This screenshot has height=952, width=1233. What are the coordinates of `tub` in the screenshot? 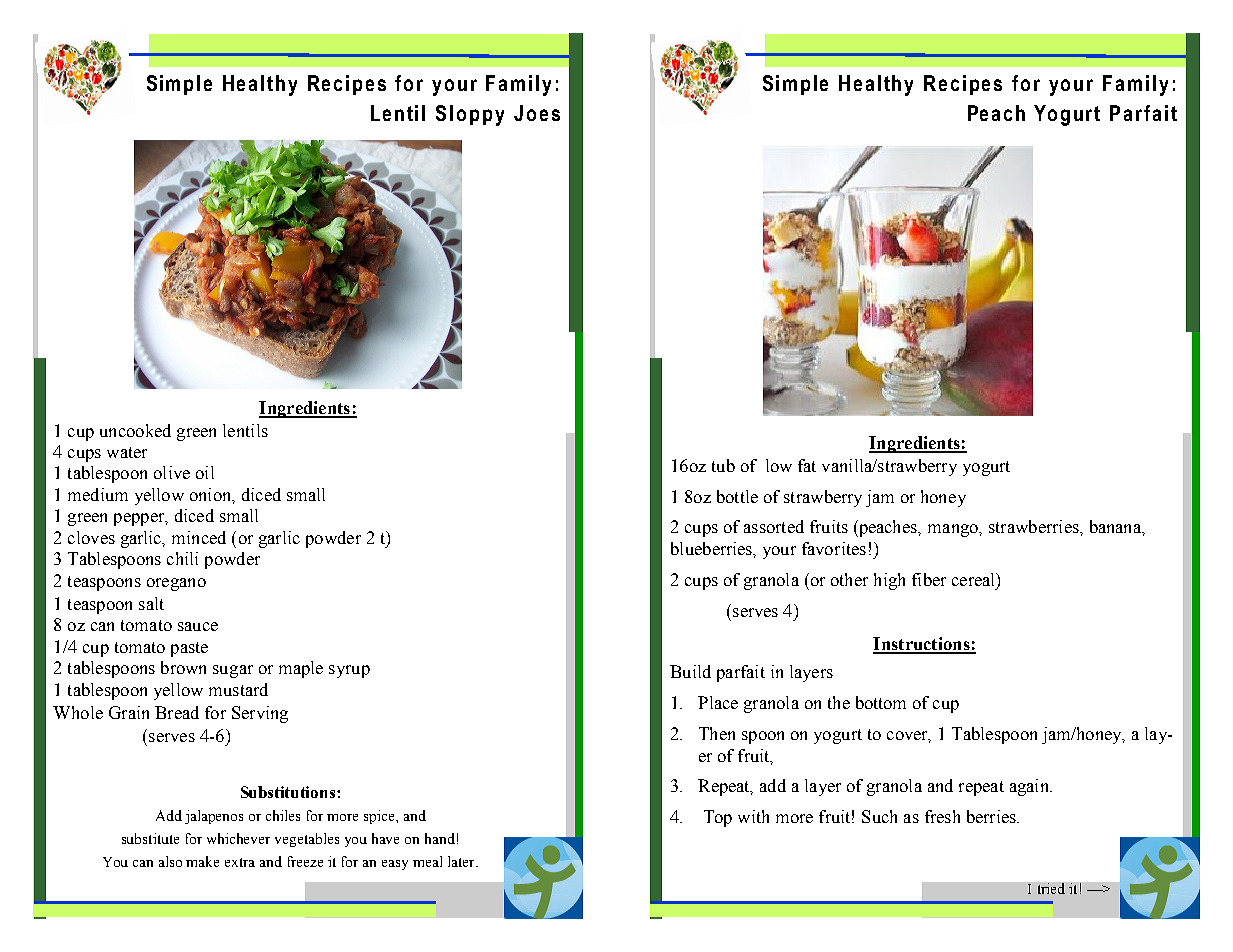 It's located at (723, 465).
